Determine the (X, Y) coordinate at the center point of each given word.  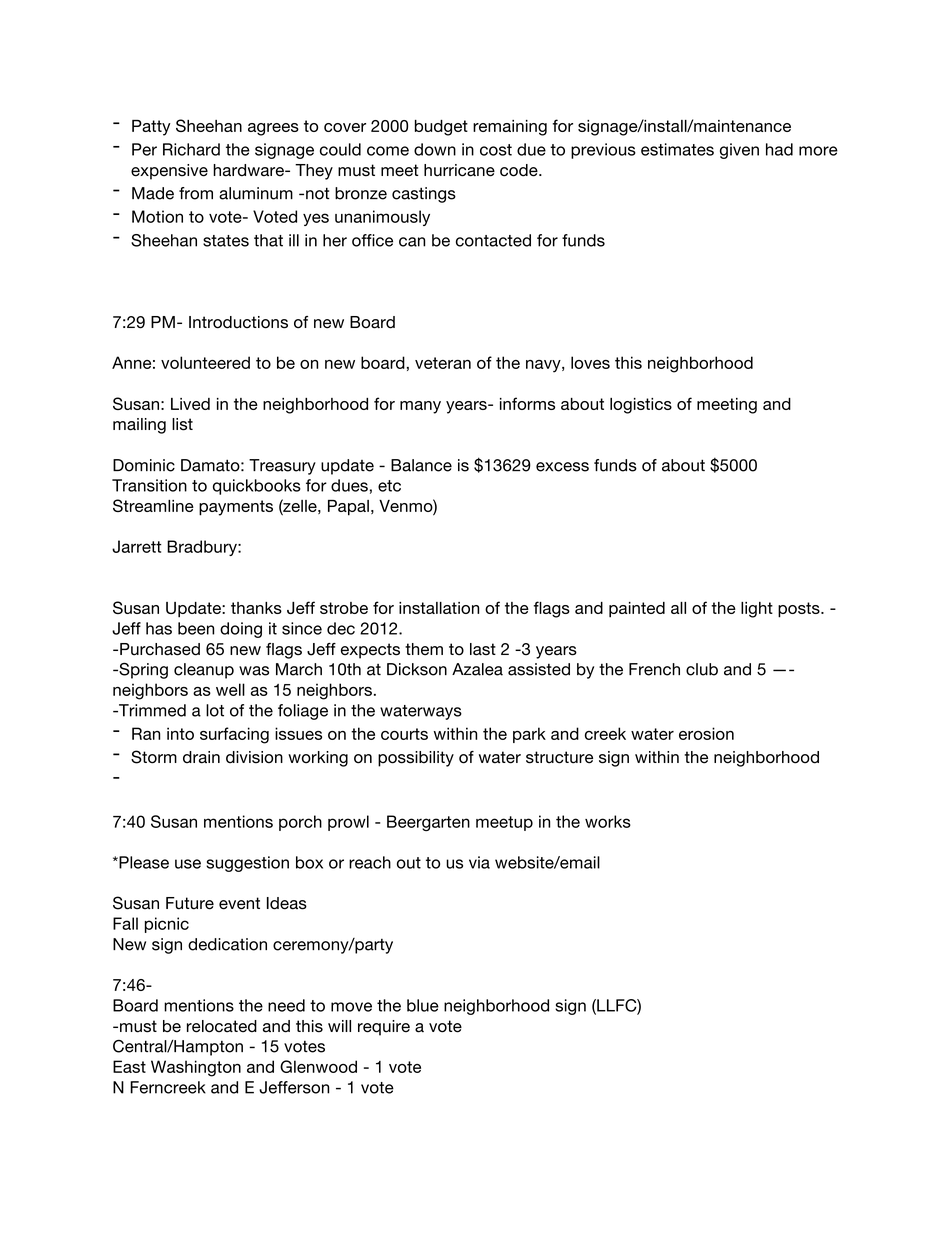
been (196, 628)
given (739, 151)
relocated (222, 1026)
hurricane (459, 170)
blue (423, 1005)
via (479, 862)
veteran (443, 363)
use (188, 864)
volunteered (205, 362)
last (483, 649)
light (757, 610)
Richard (191, 149)
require (384, 1028)
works (608, 821)
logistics (641, 406)
